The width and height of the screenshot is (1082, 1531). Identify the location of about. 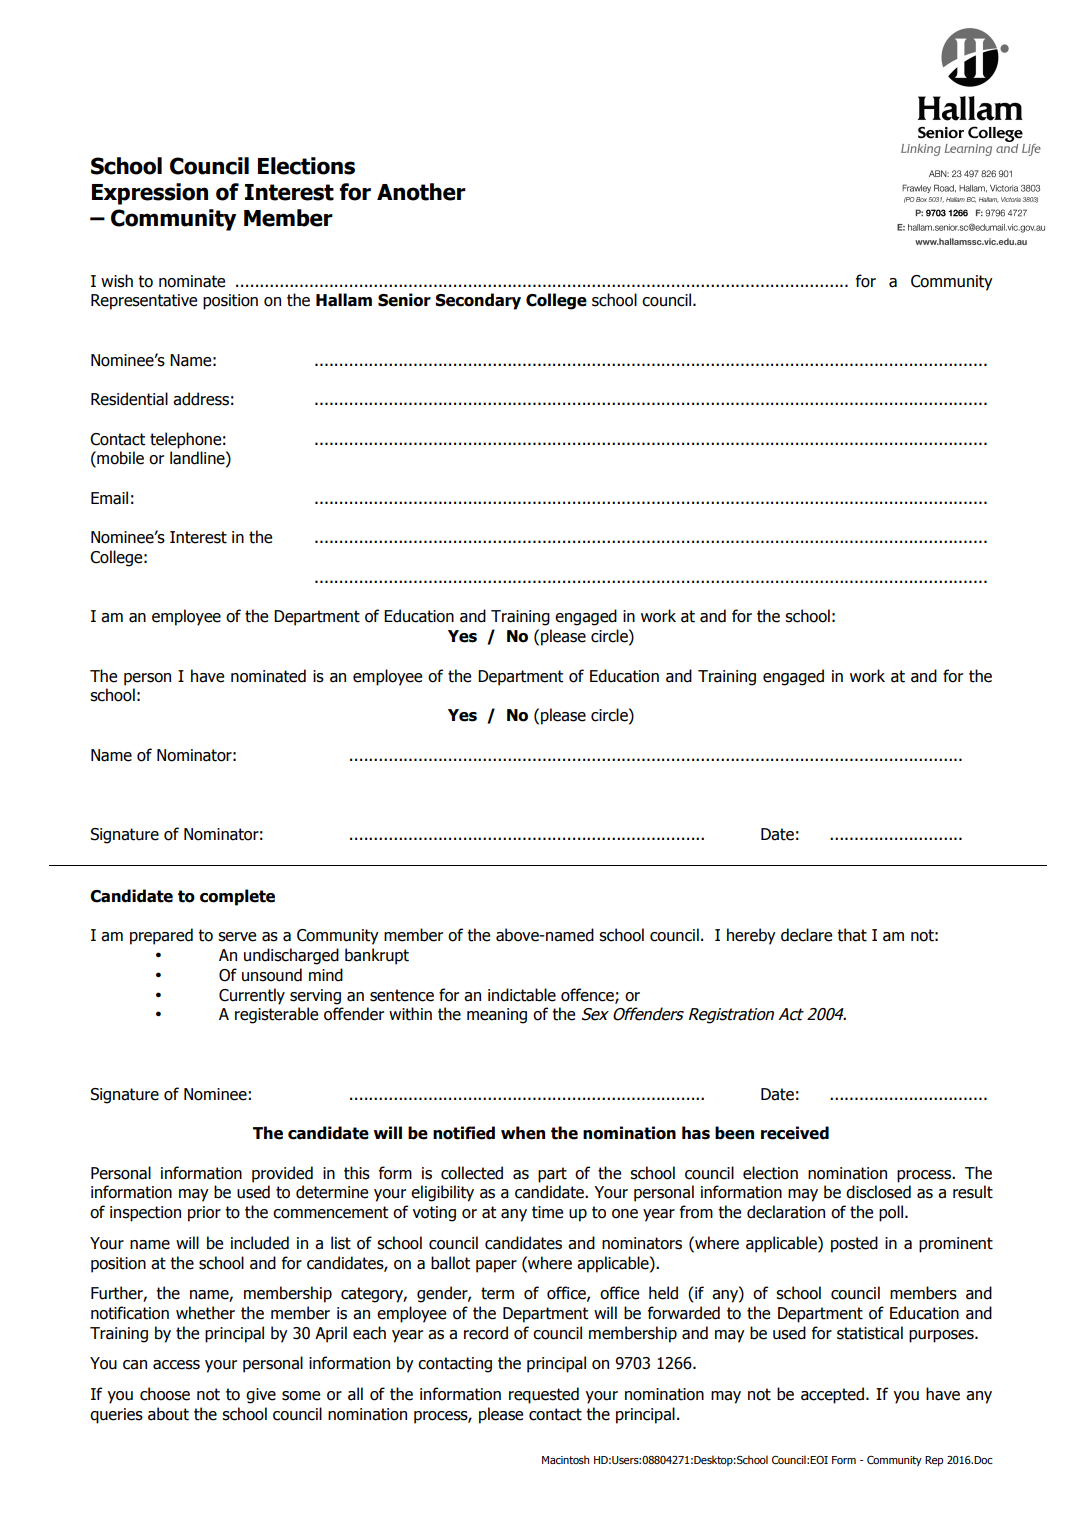
(168, 1414).
